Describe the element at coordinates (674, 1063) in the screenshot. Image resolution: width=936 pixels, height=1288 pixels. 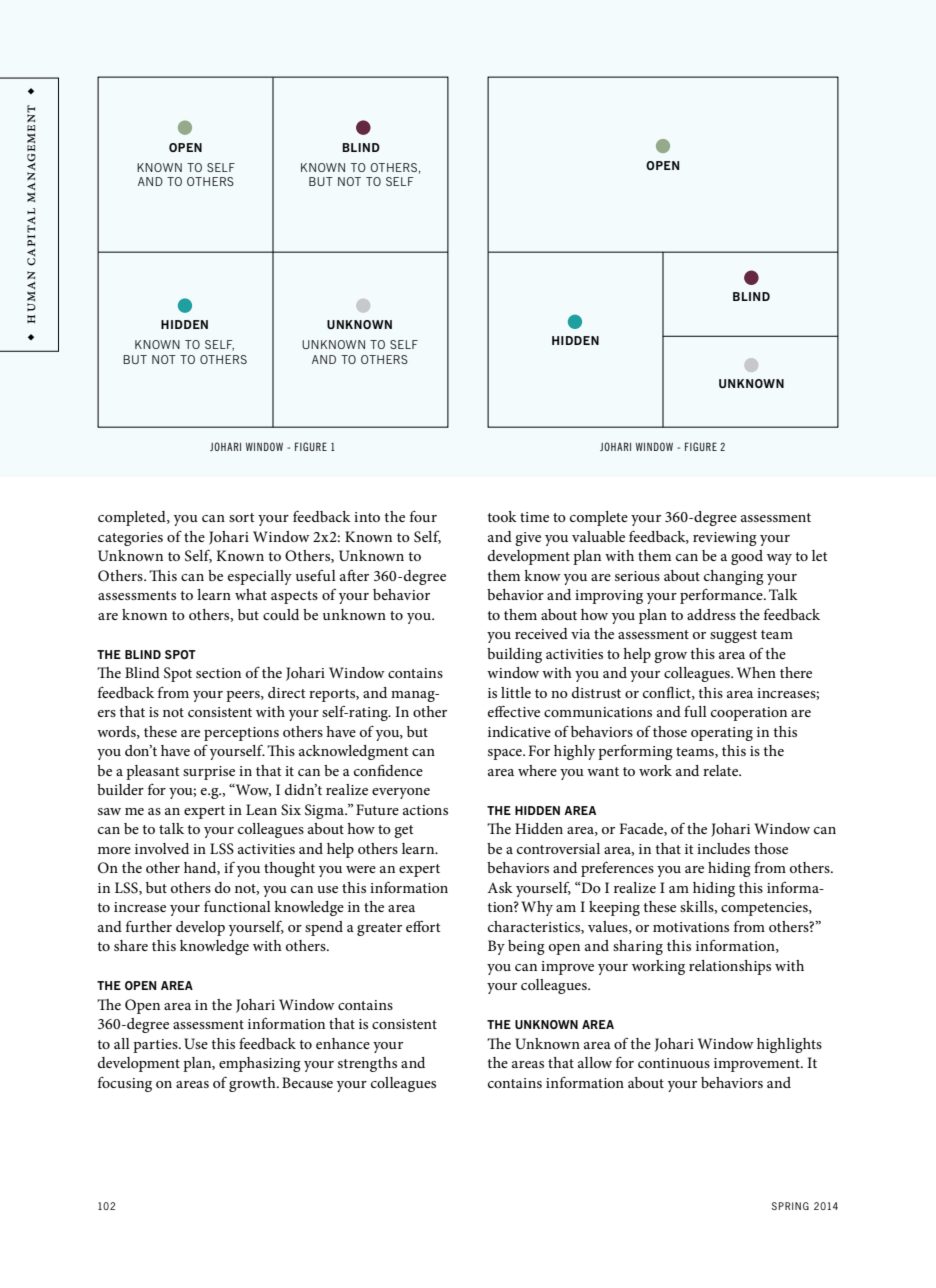
I see `continuous` at that location.
